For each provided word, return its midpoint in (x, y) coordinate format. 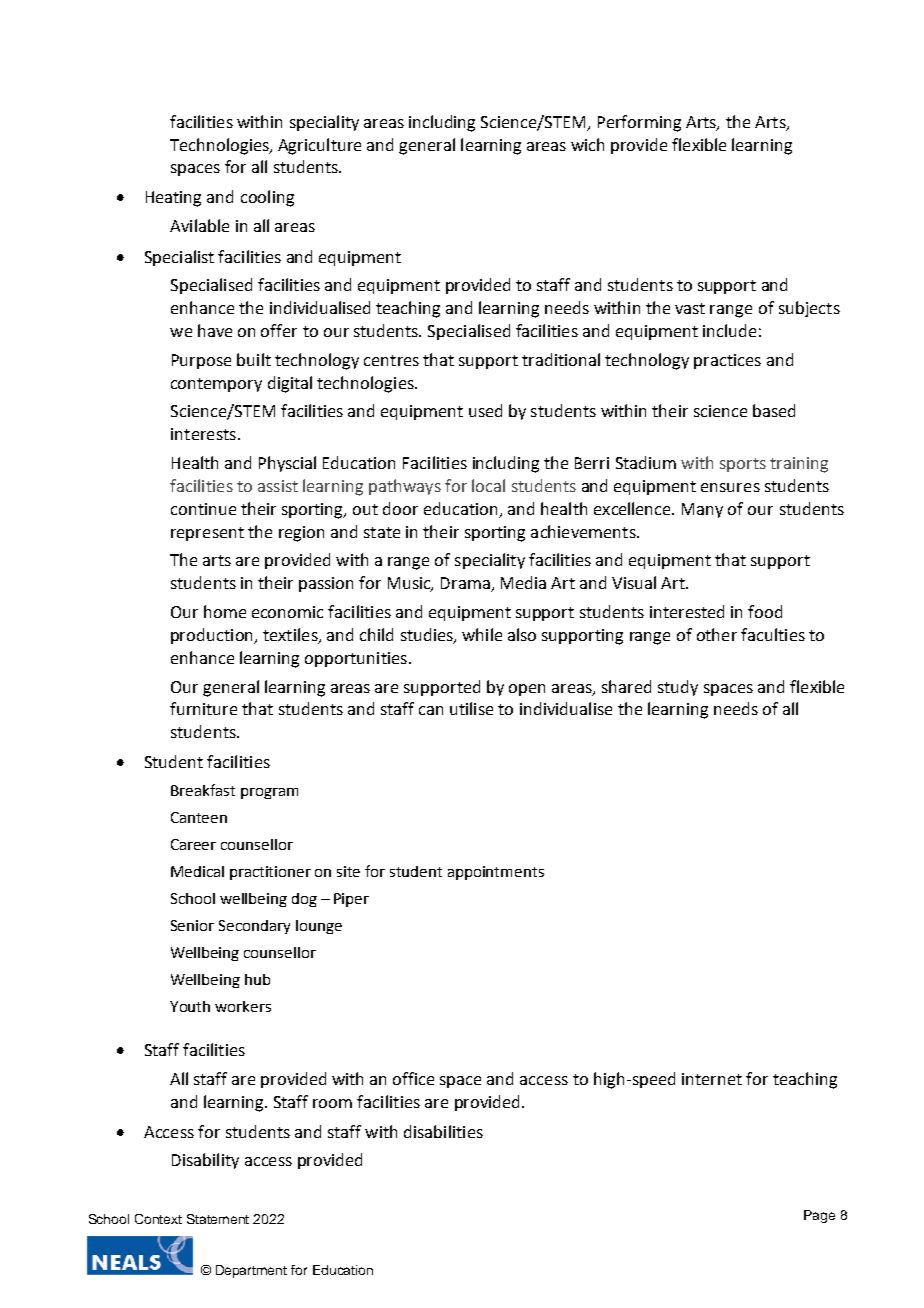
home (225, 611)
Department (251, 1271)
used (485, 410)
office (413, 1078)
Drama (466, 584)
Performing (639, 123)
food (765, 611)
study (678, 688)
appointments (496, 873)
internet (712, 1079)
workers (243, 1006)
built (254, 359)
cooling (267, 198)
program (269, 793)
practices (727, 361)
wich (587, 144)
